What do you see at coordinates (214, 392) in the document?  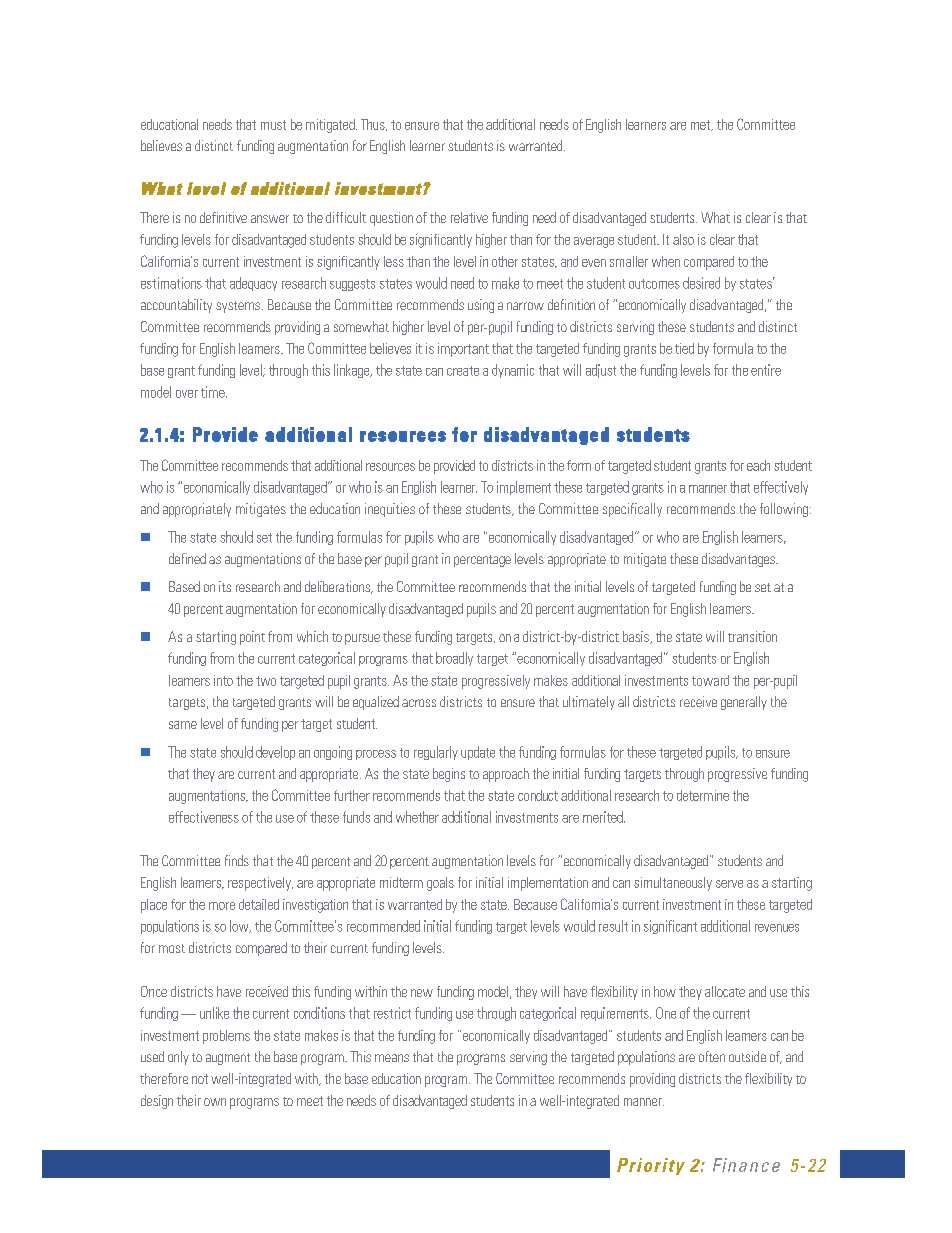 I see `time` at bounding box center [214, 392].
